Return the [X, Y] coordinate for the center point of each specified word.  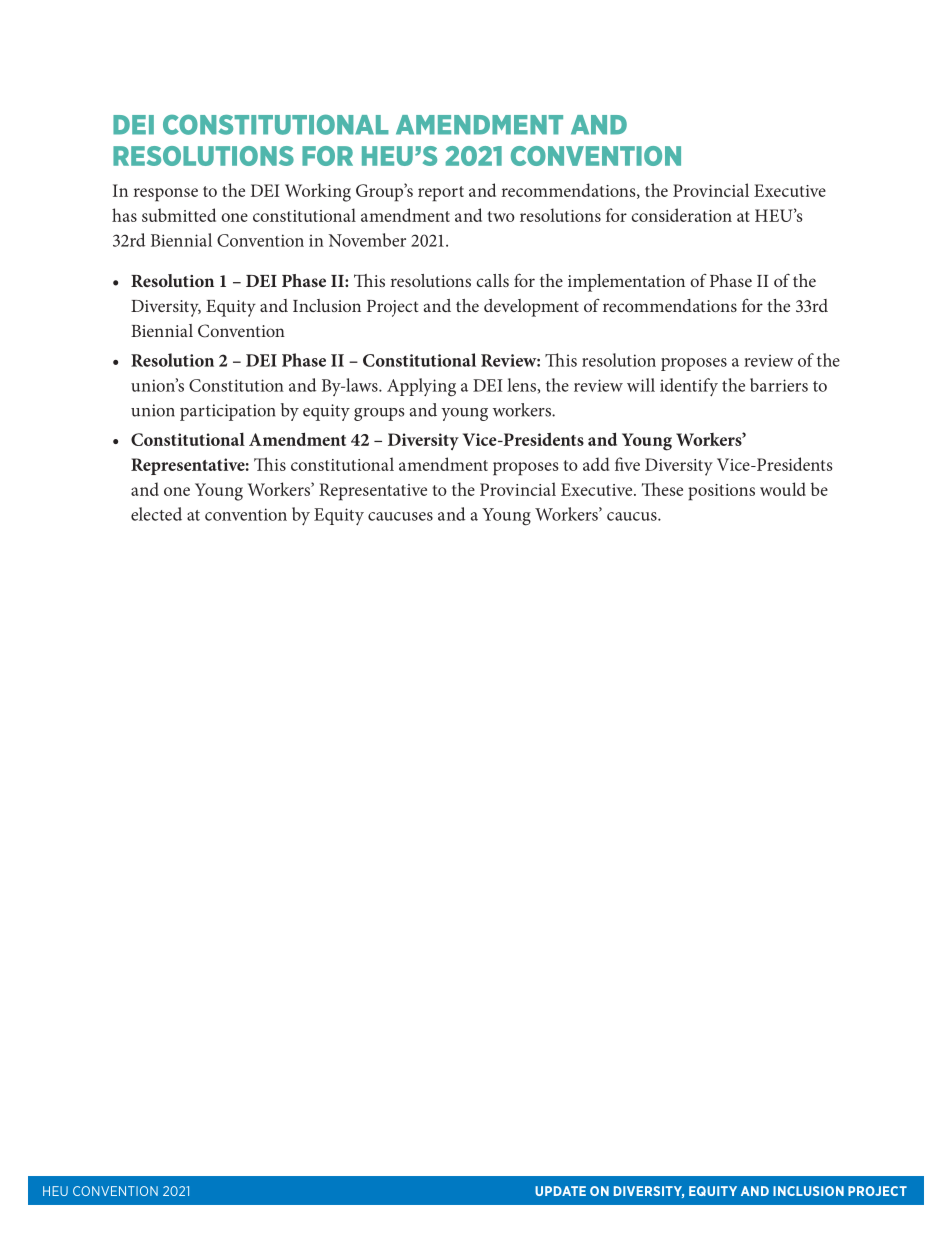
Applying [421, 387]
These [662, 489]
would [783, 489]
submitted [179, 215]
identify [689, 387]
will [641, 385]
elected [156, 514]
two [501, 216]
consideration [681, 215]
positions [721, 492]
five [627, 464]
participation [228, 412]
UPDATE [560, 1191]
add [596, 464]
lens [521, 385]
